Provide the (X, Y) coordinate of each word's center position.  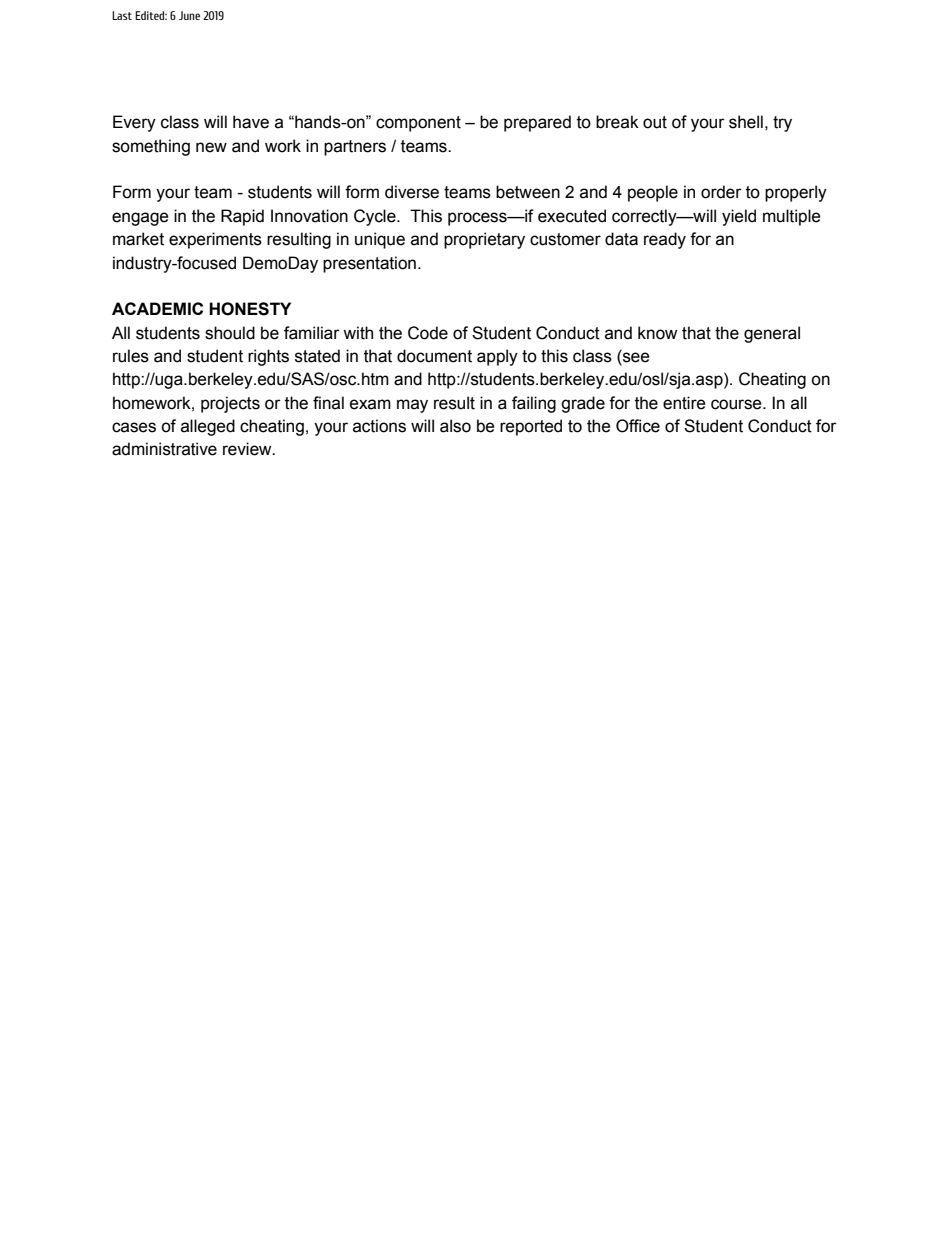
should (230, 333)
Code (428, 333)
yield (739, 217)
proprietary (484, 240)
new (211, 147)
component (418, 124)
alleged (208, 427)
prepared (537, 123)
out (655, 122)
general (772, 334)
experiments (215, 240)
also (455, 426)
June (189, 15)
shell (746, 122)
